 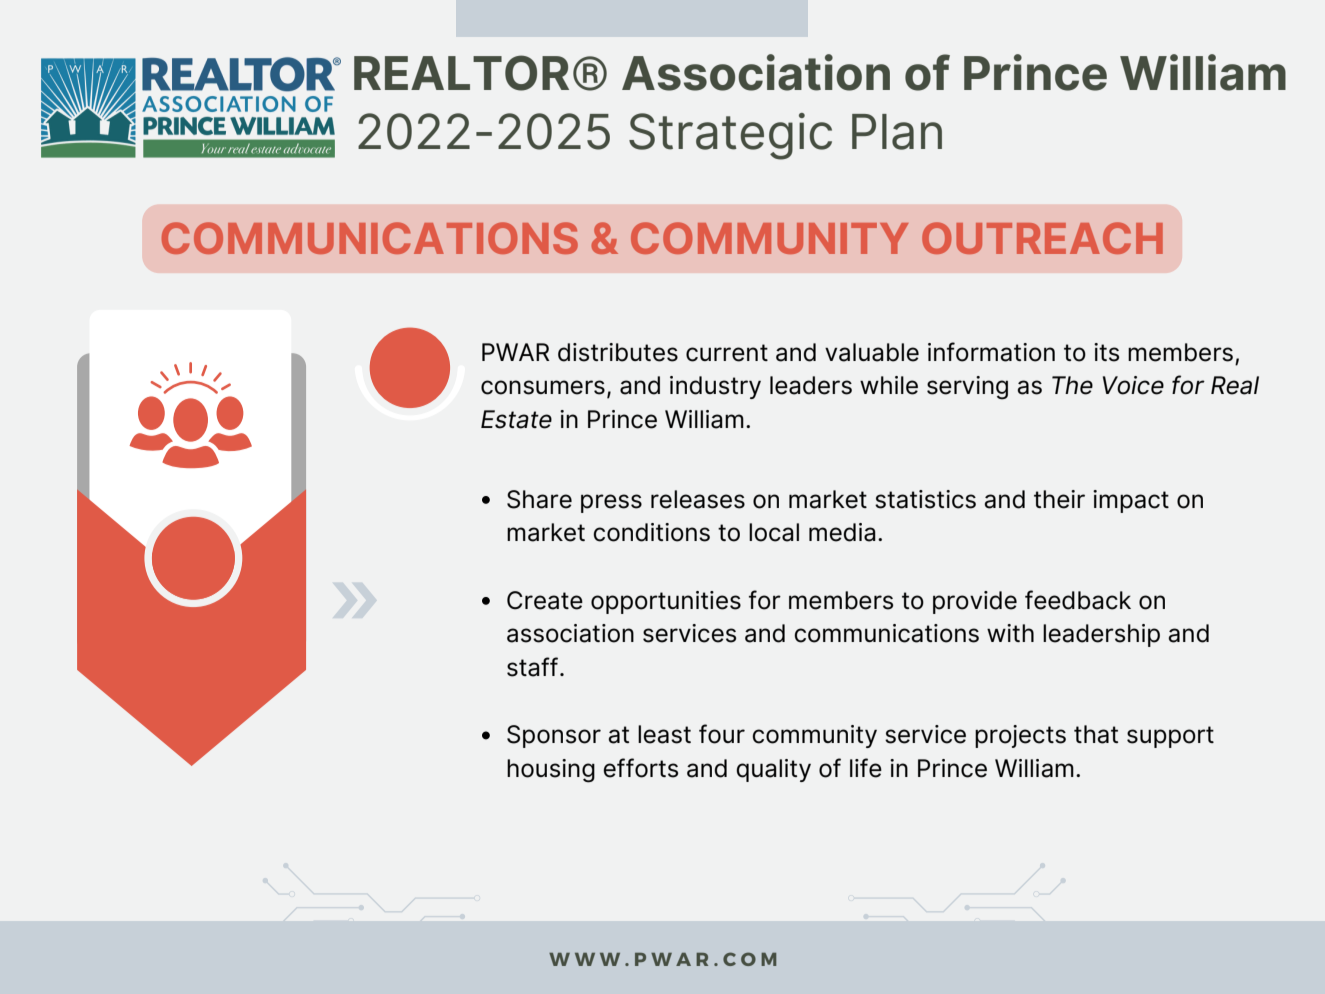 I want to click on Sponsor, so click(x=554, y=736).
